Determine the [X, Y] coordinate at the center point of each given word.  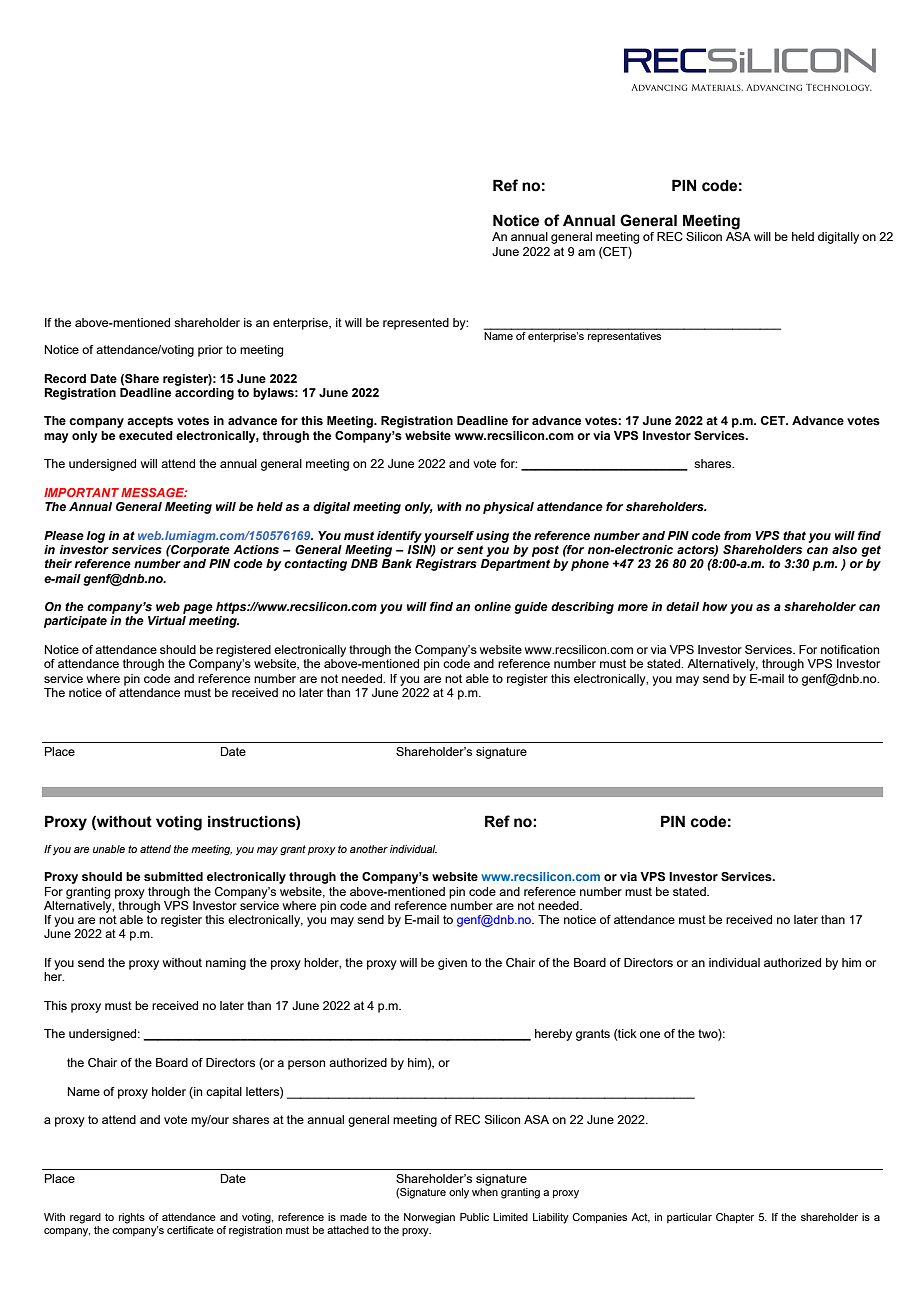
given [452, 964]
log [95, 537]
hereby [553, 1035]
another [369, 849]
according [204, 392]
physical [508, 508]
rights [132, 1218]
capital [224, 1093]
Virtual [167, 620]
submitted [173, 876]
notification [850, 649]
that [794, 535]
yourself [449, 537]
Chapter [735, 1218]
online [492, 606]
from [737, 535]
